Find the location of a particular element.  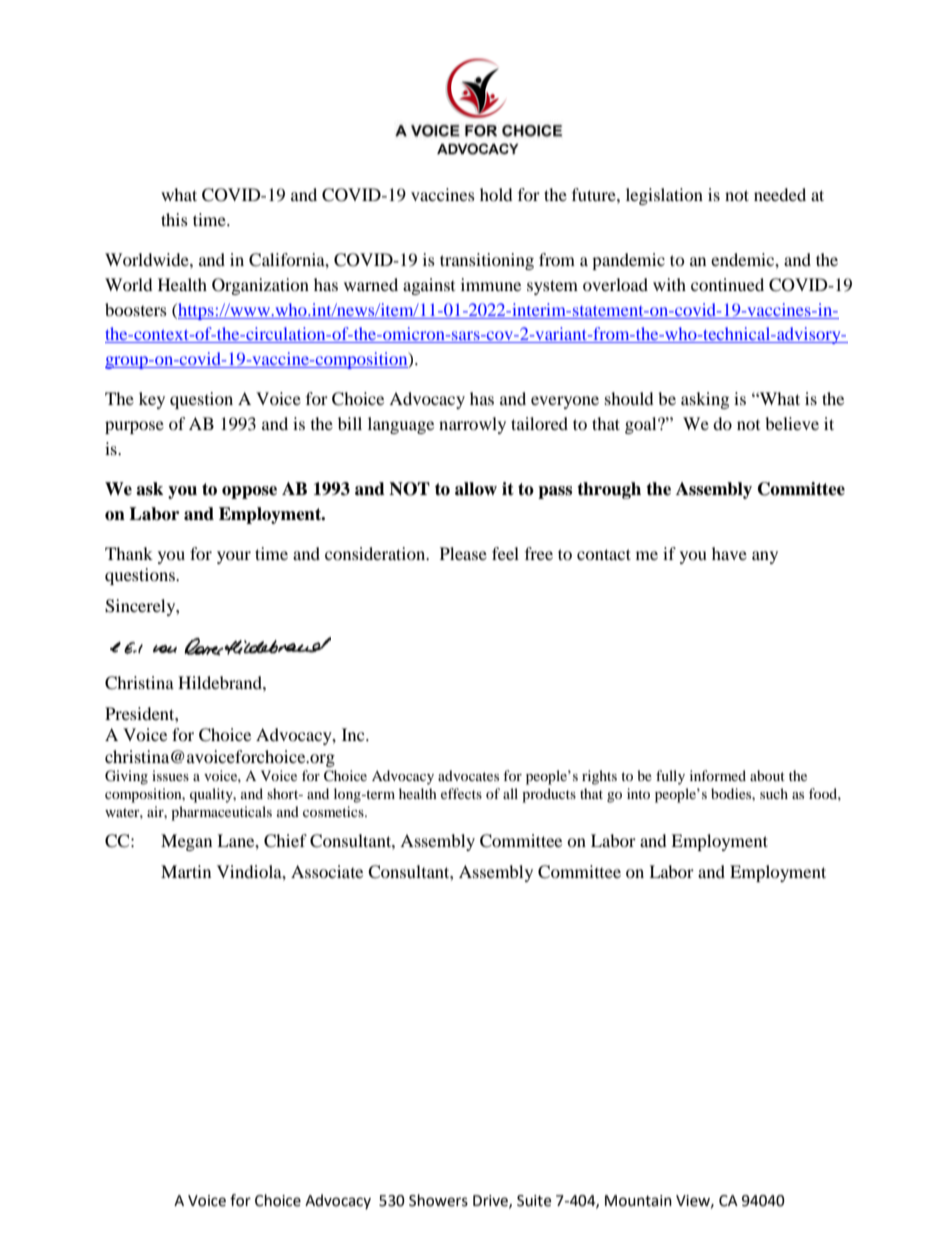

Drive is located at coordinates (491, 1201).
